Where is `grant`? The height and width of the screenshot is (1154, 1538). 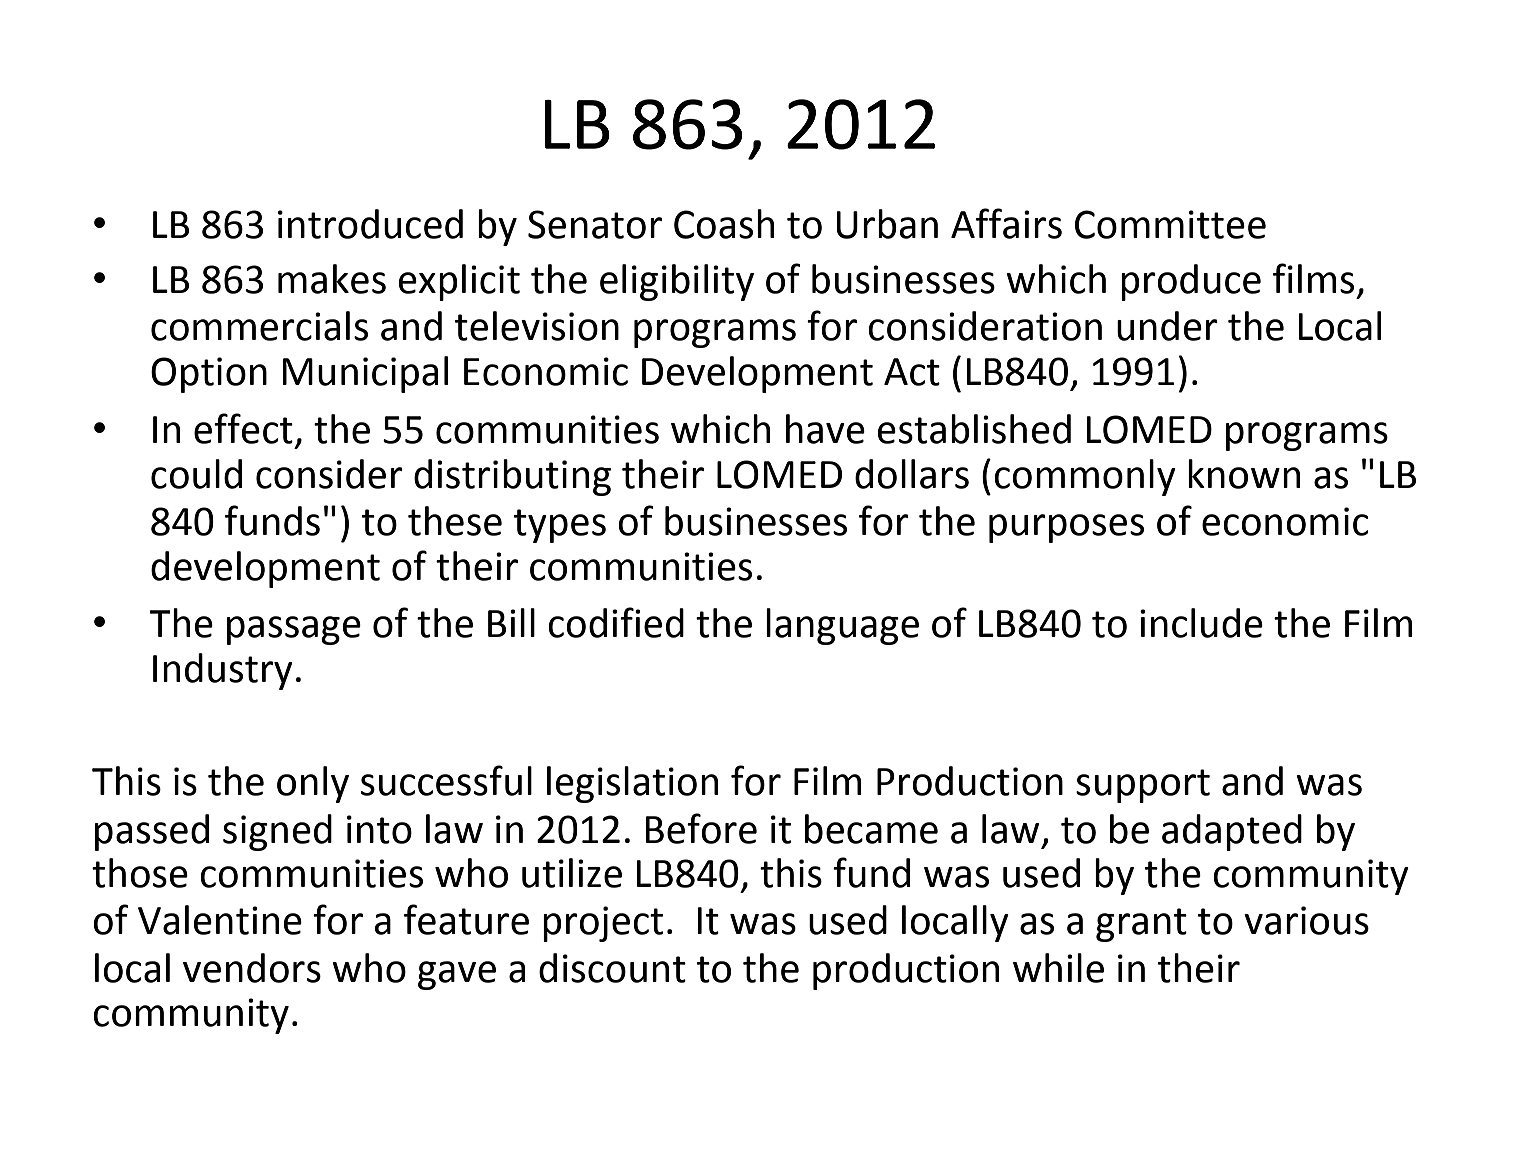 grant is located at coordinates (1141, 925).
